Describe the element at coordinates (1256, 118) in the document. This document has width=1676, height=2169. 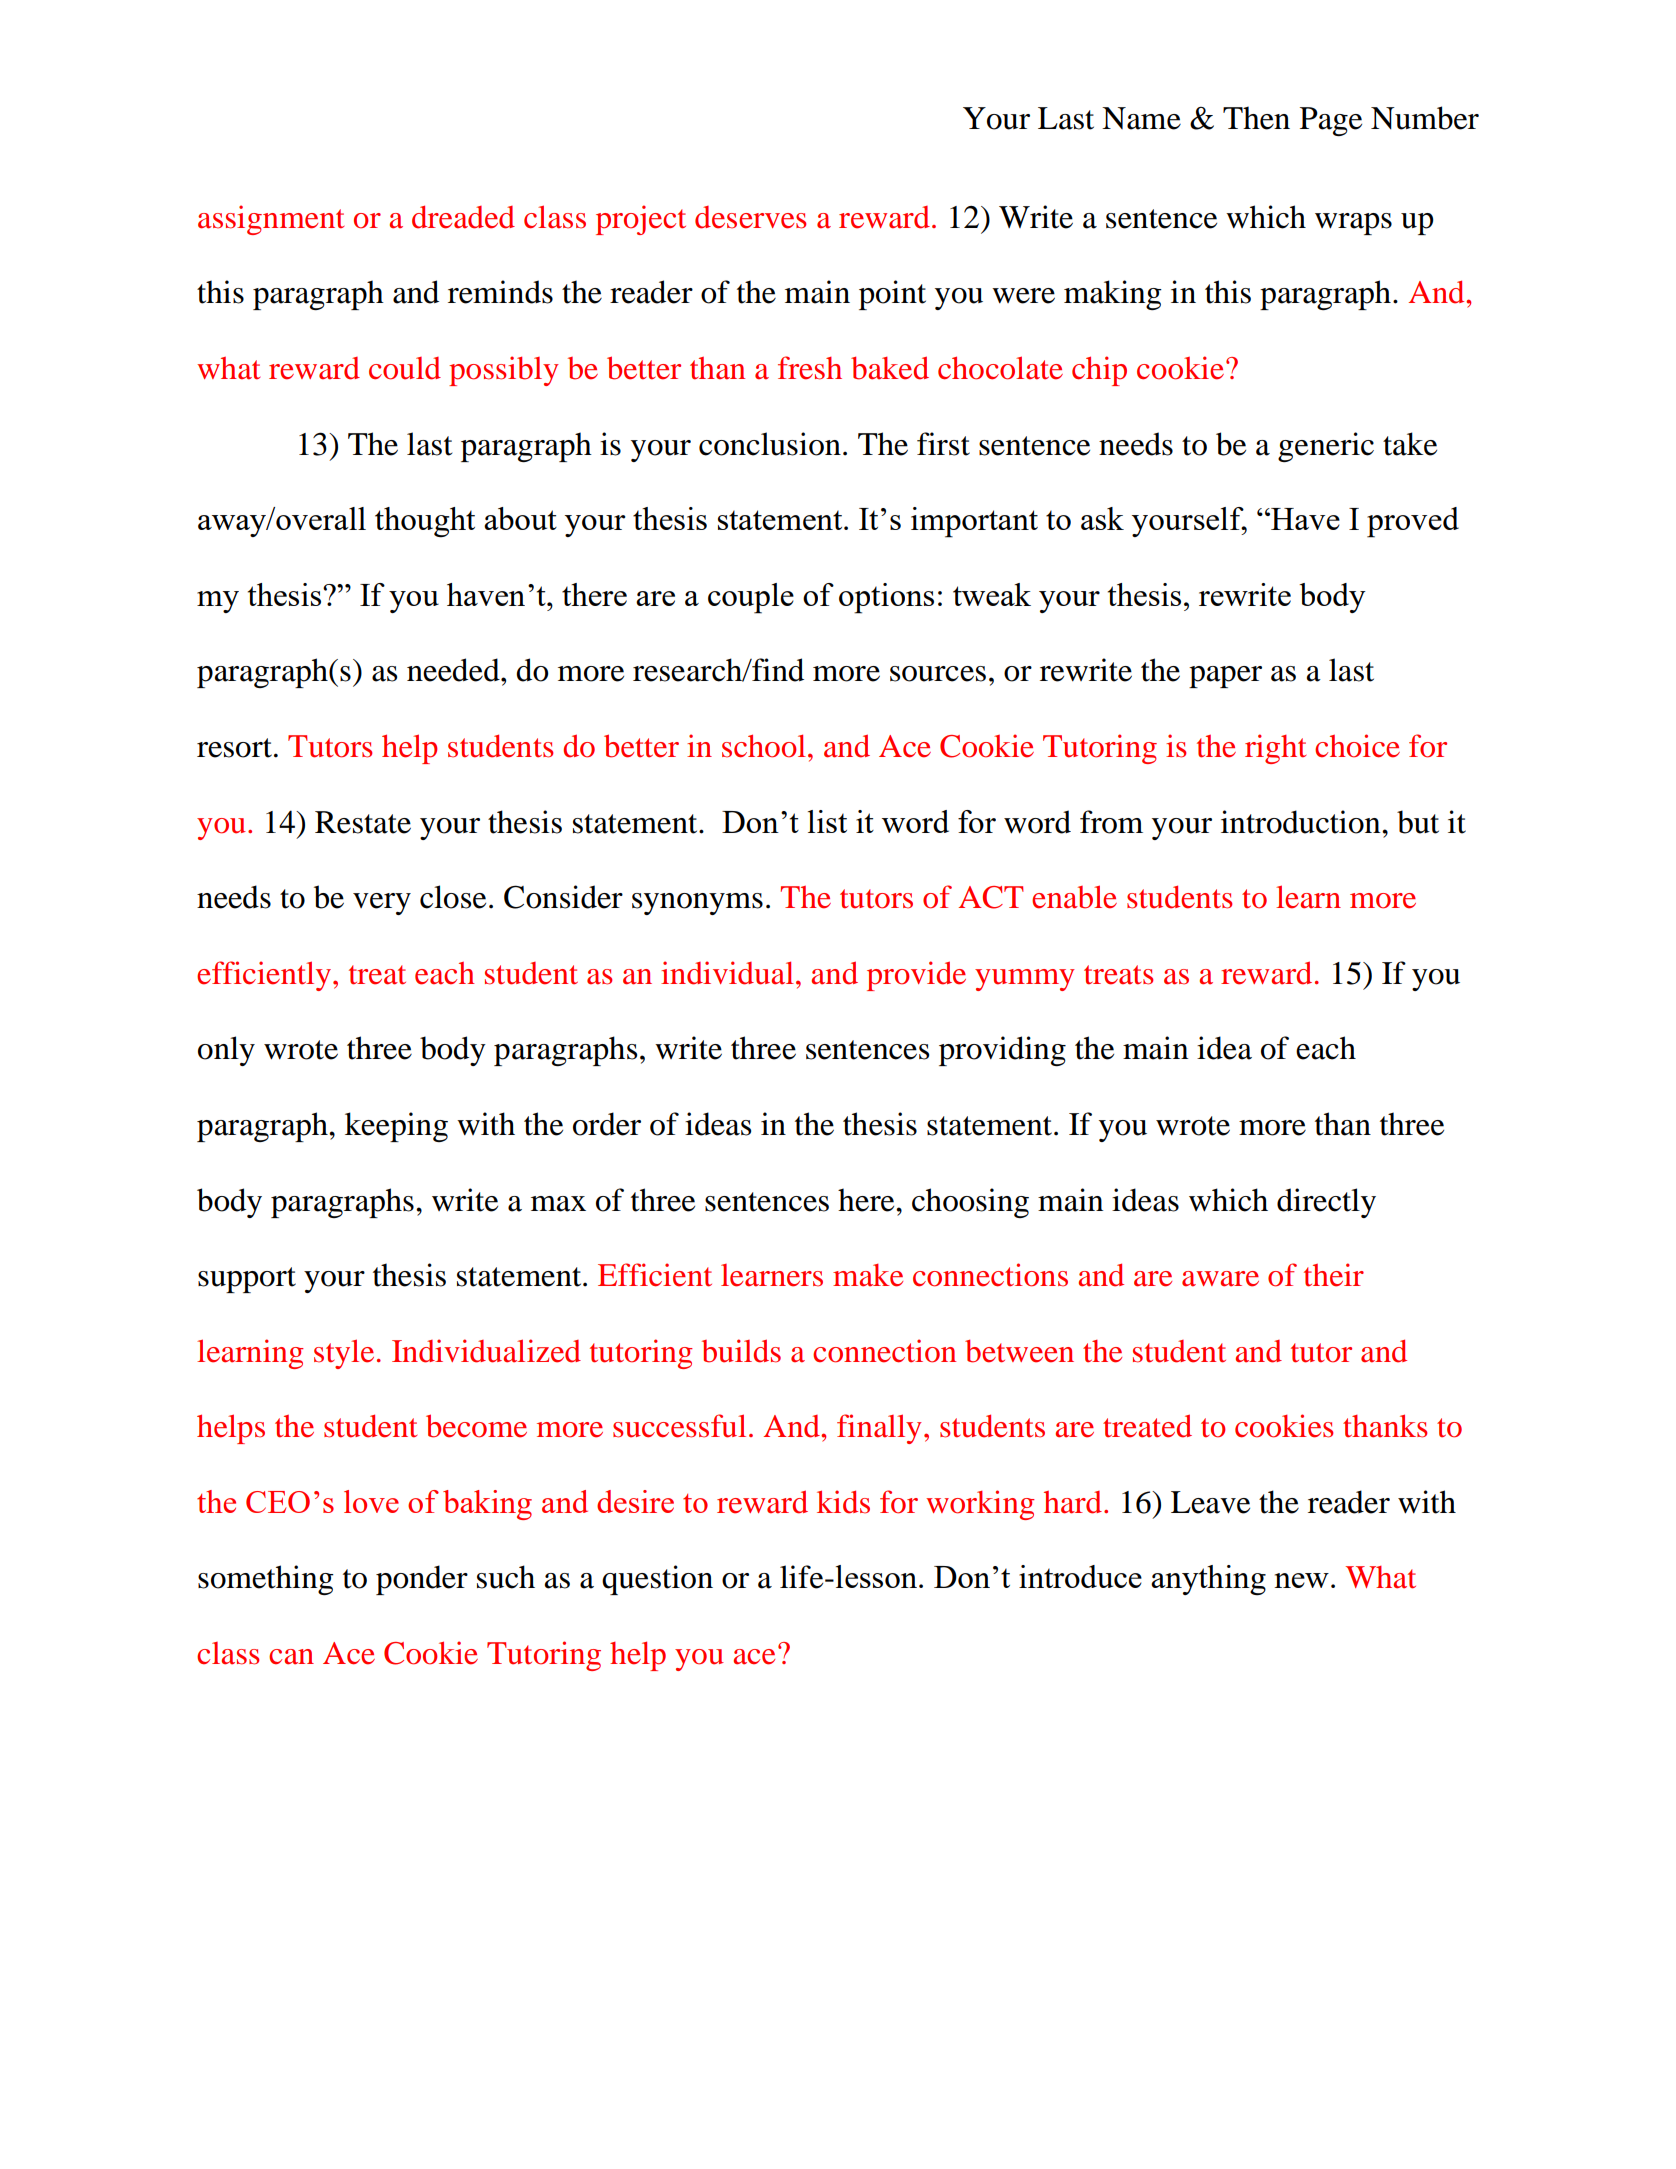
I see `Then` at that location.
